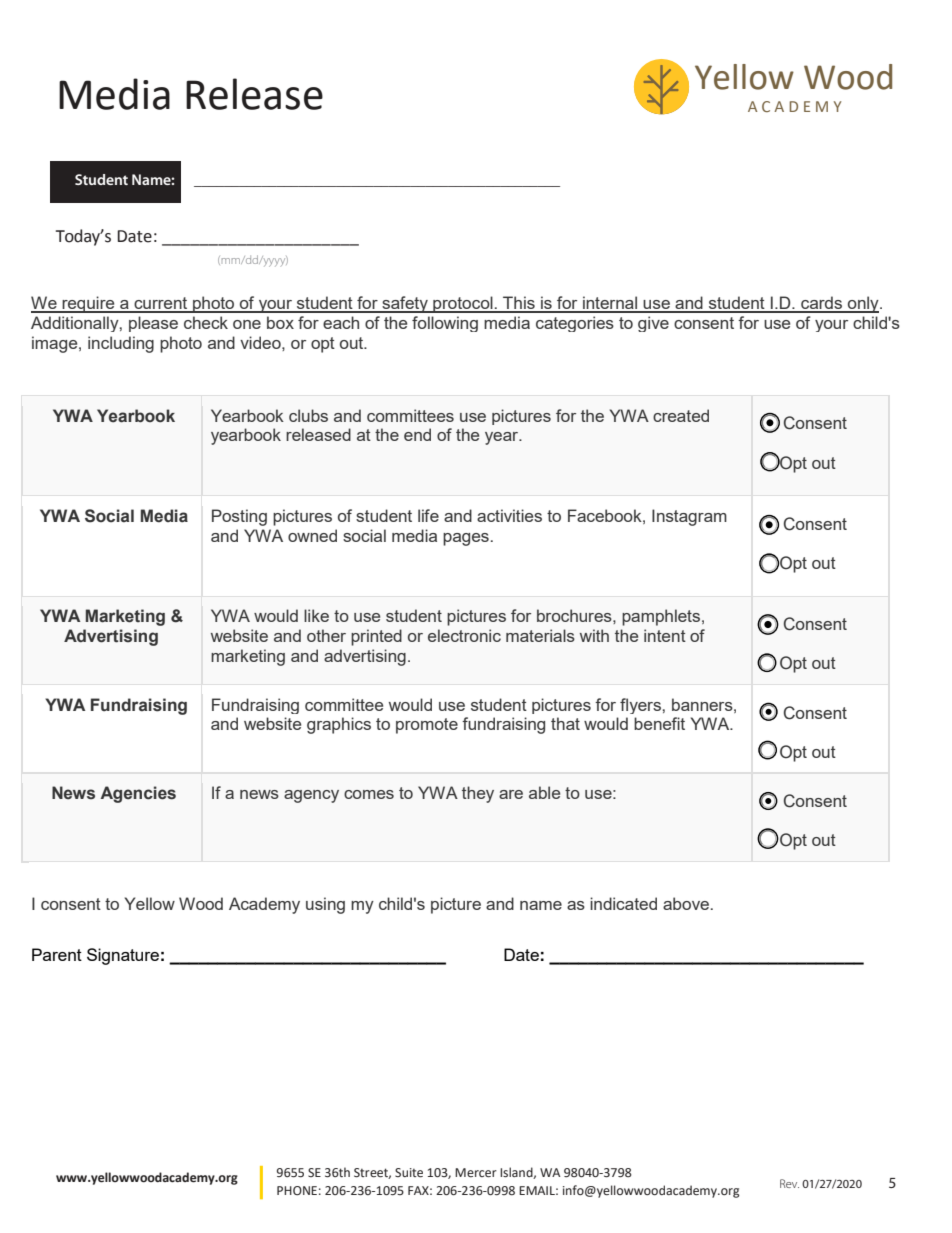 The width and height of the screenshot is (952, 1233). I want to click on following, so click(445, 324).
